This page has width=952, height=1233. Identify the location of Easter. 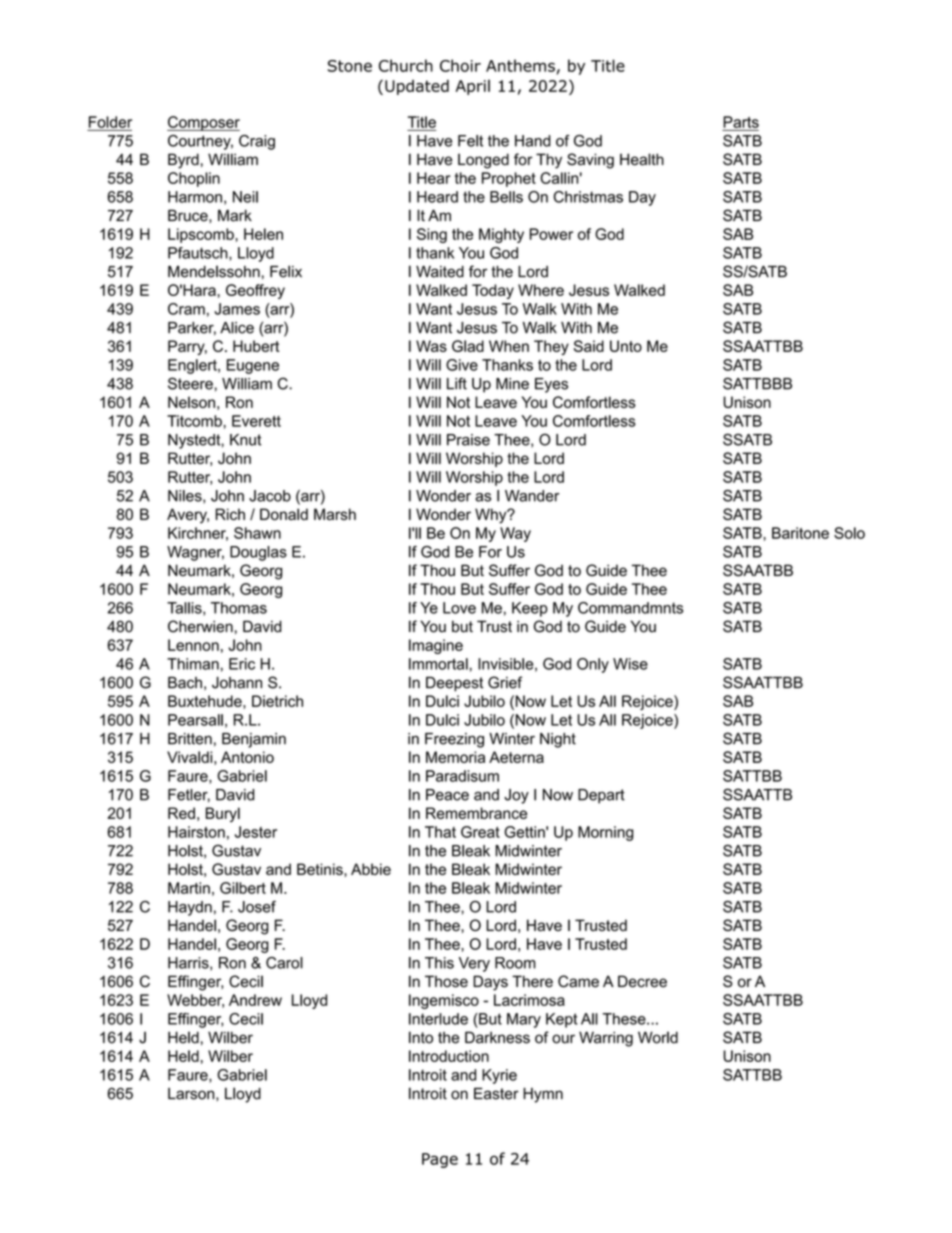
(496, 1094).
